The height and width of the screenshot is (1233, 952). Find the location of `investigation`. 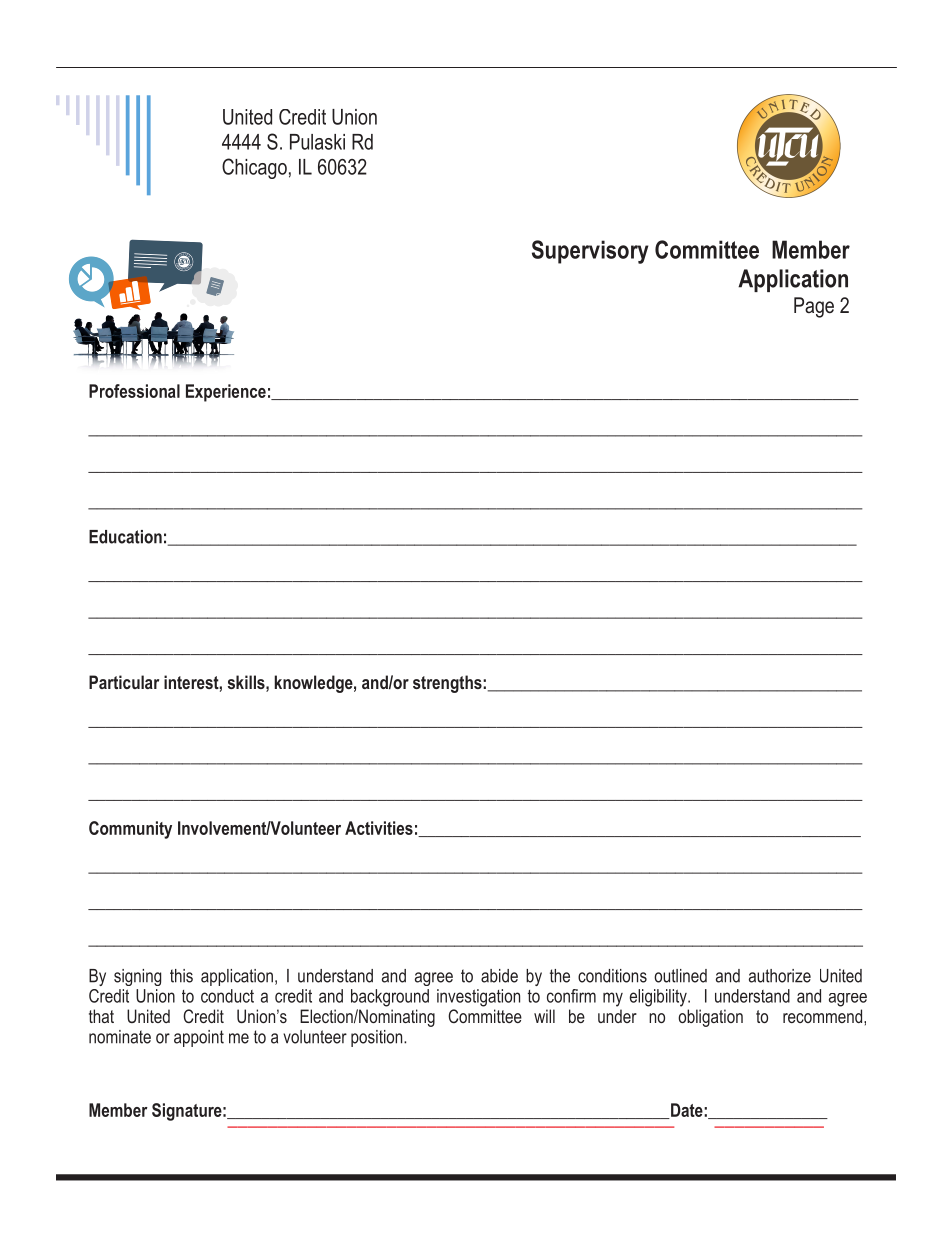

investigation is located at coordinates (478, 998).
